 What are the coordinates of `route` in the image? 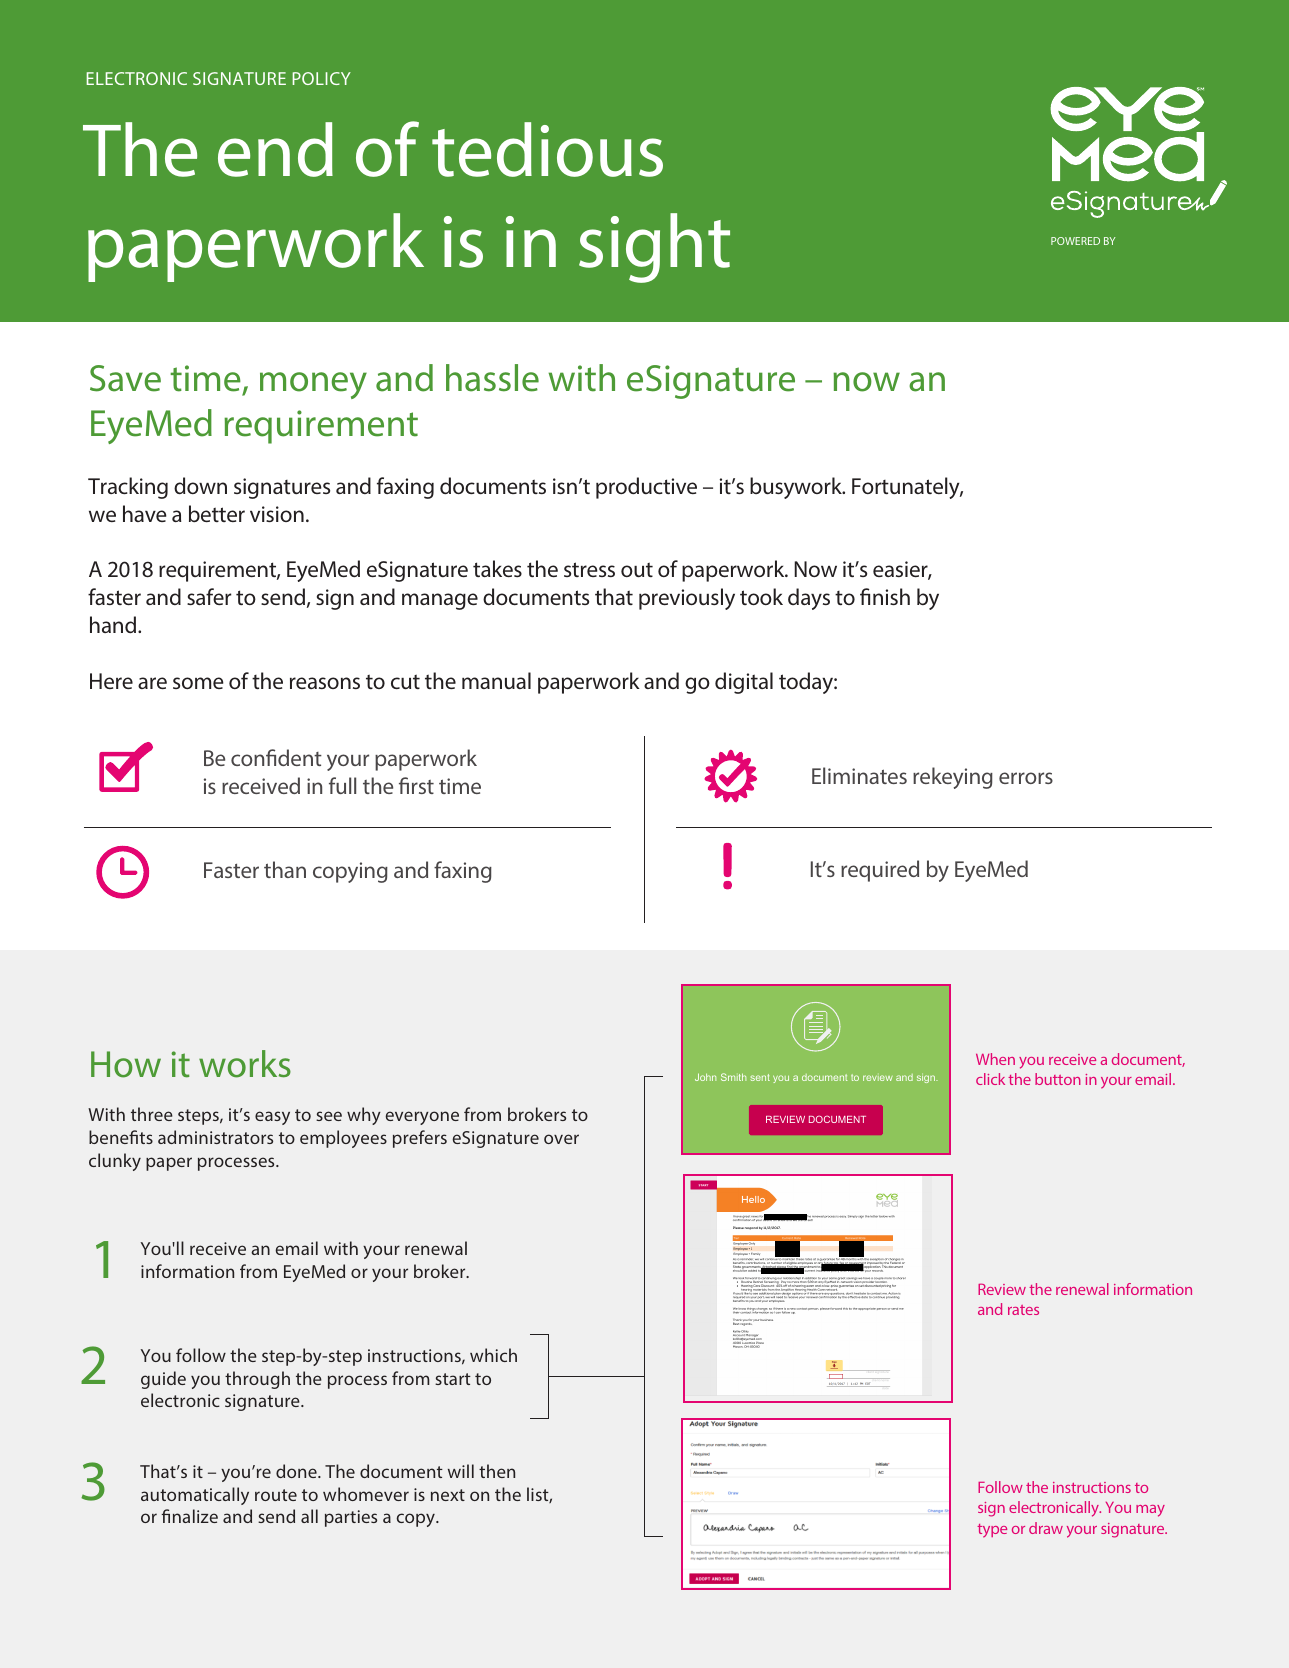 It's located at (276, 1495).
